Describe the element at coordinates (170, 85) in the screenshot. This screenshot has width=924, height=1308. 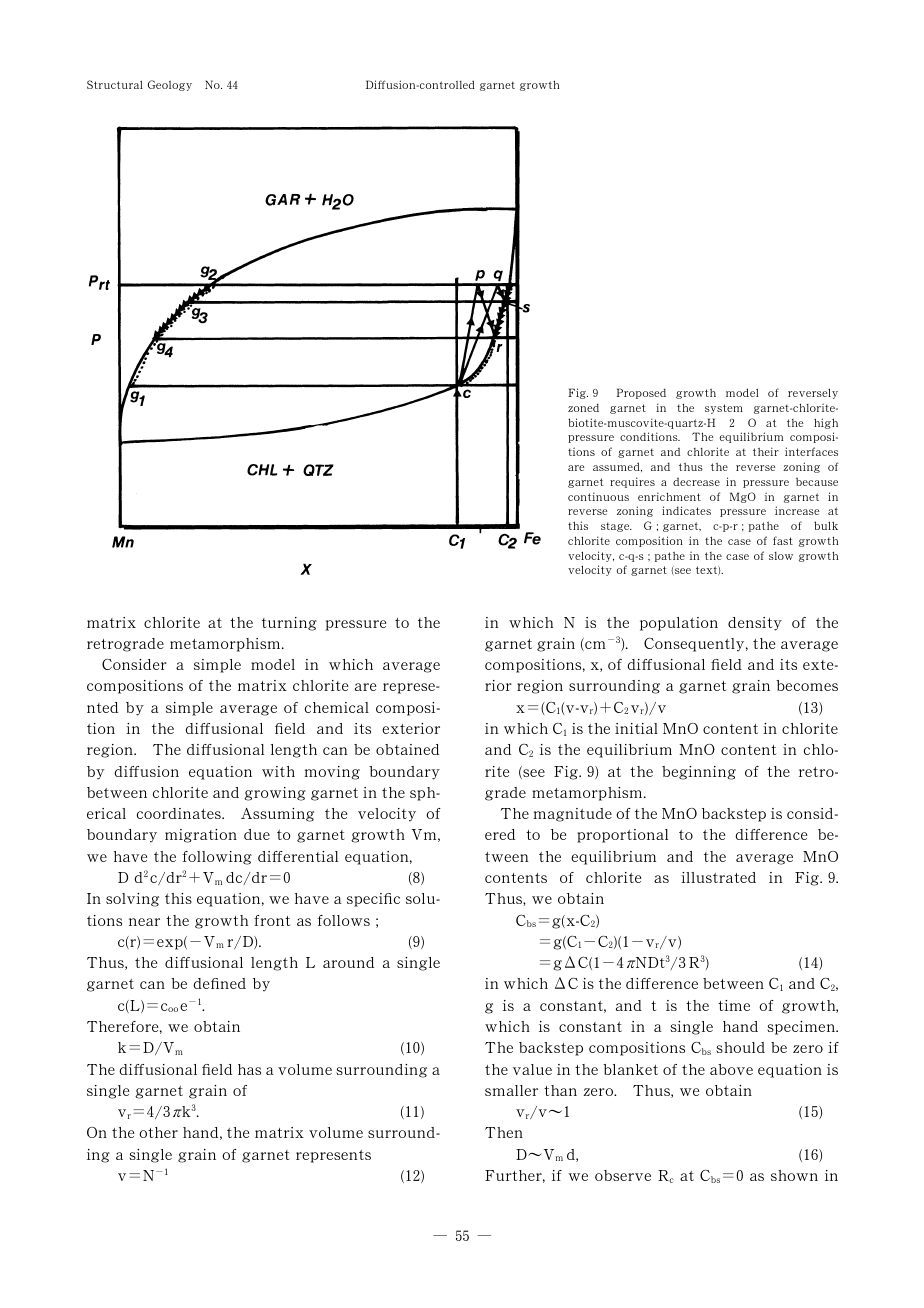
I see `Geology` at that location.
